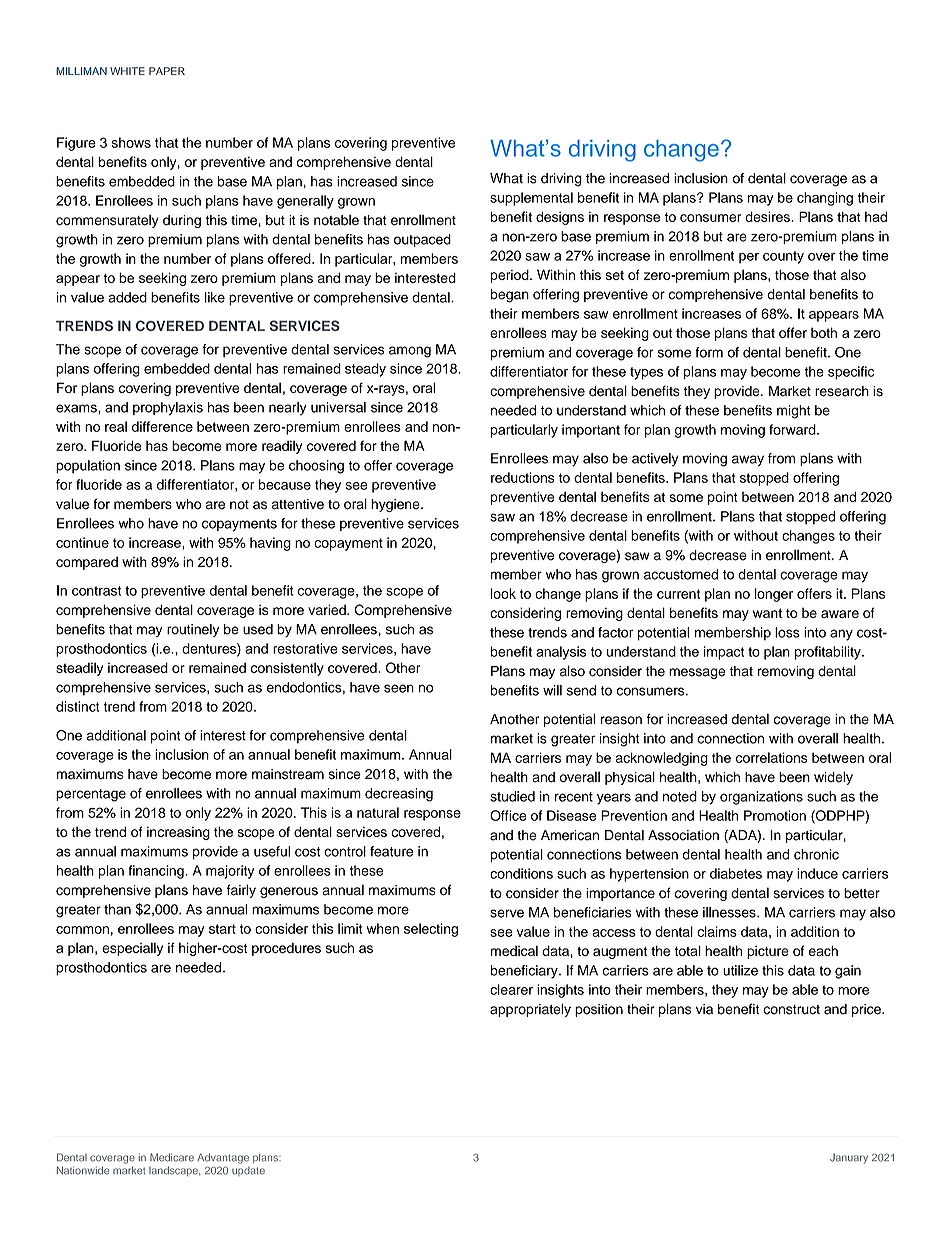  What do you see at coordinates (172, 1157) in the document?
I see `Medicare` at bounding box center [172, 1157].
